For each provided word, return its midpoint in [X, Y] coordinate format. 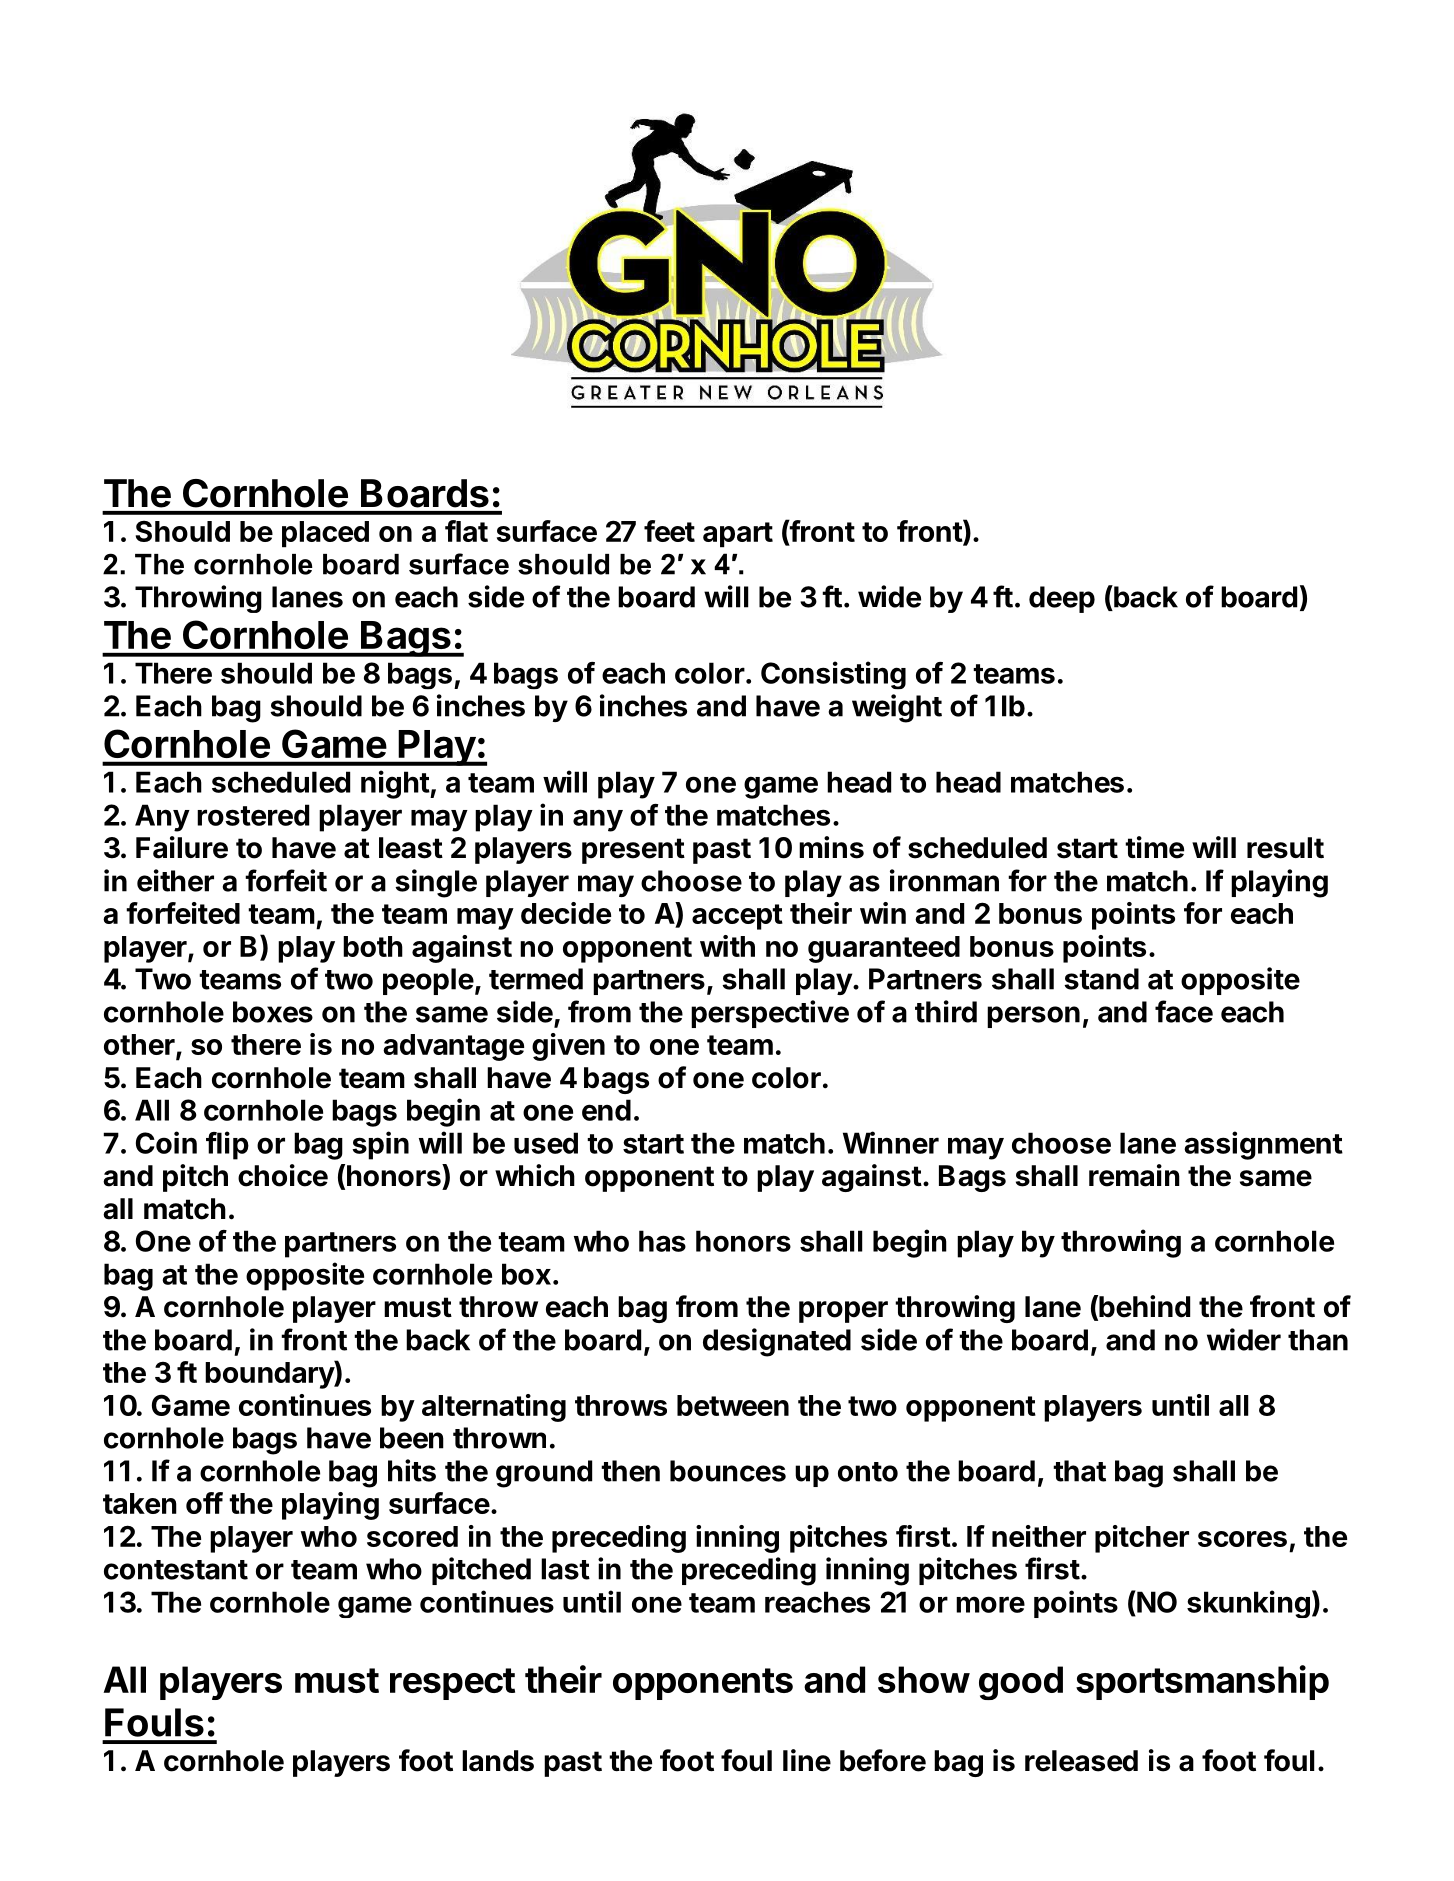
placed [325, 534]
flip [227, 1145]
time [1154, 847]
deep [1062, 599]
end [606, 1110]
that [1079, 1471]
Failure [182, 847]
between [733, 1405]
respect [452, 1684]
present [633, 851]
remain [1134, 1175]
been [412, 1438]
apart [738, 535]
